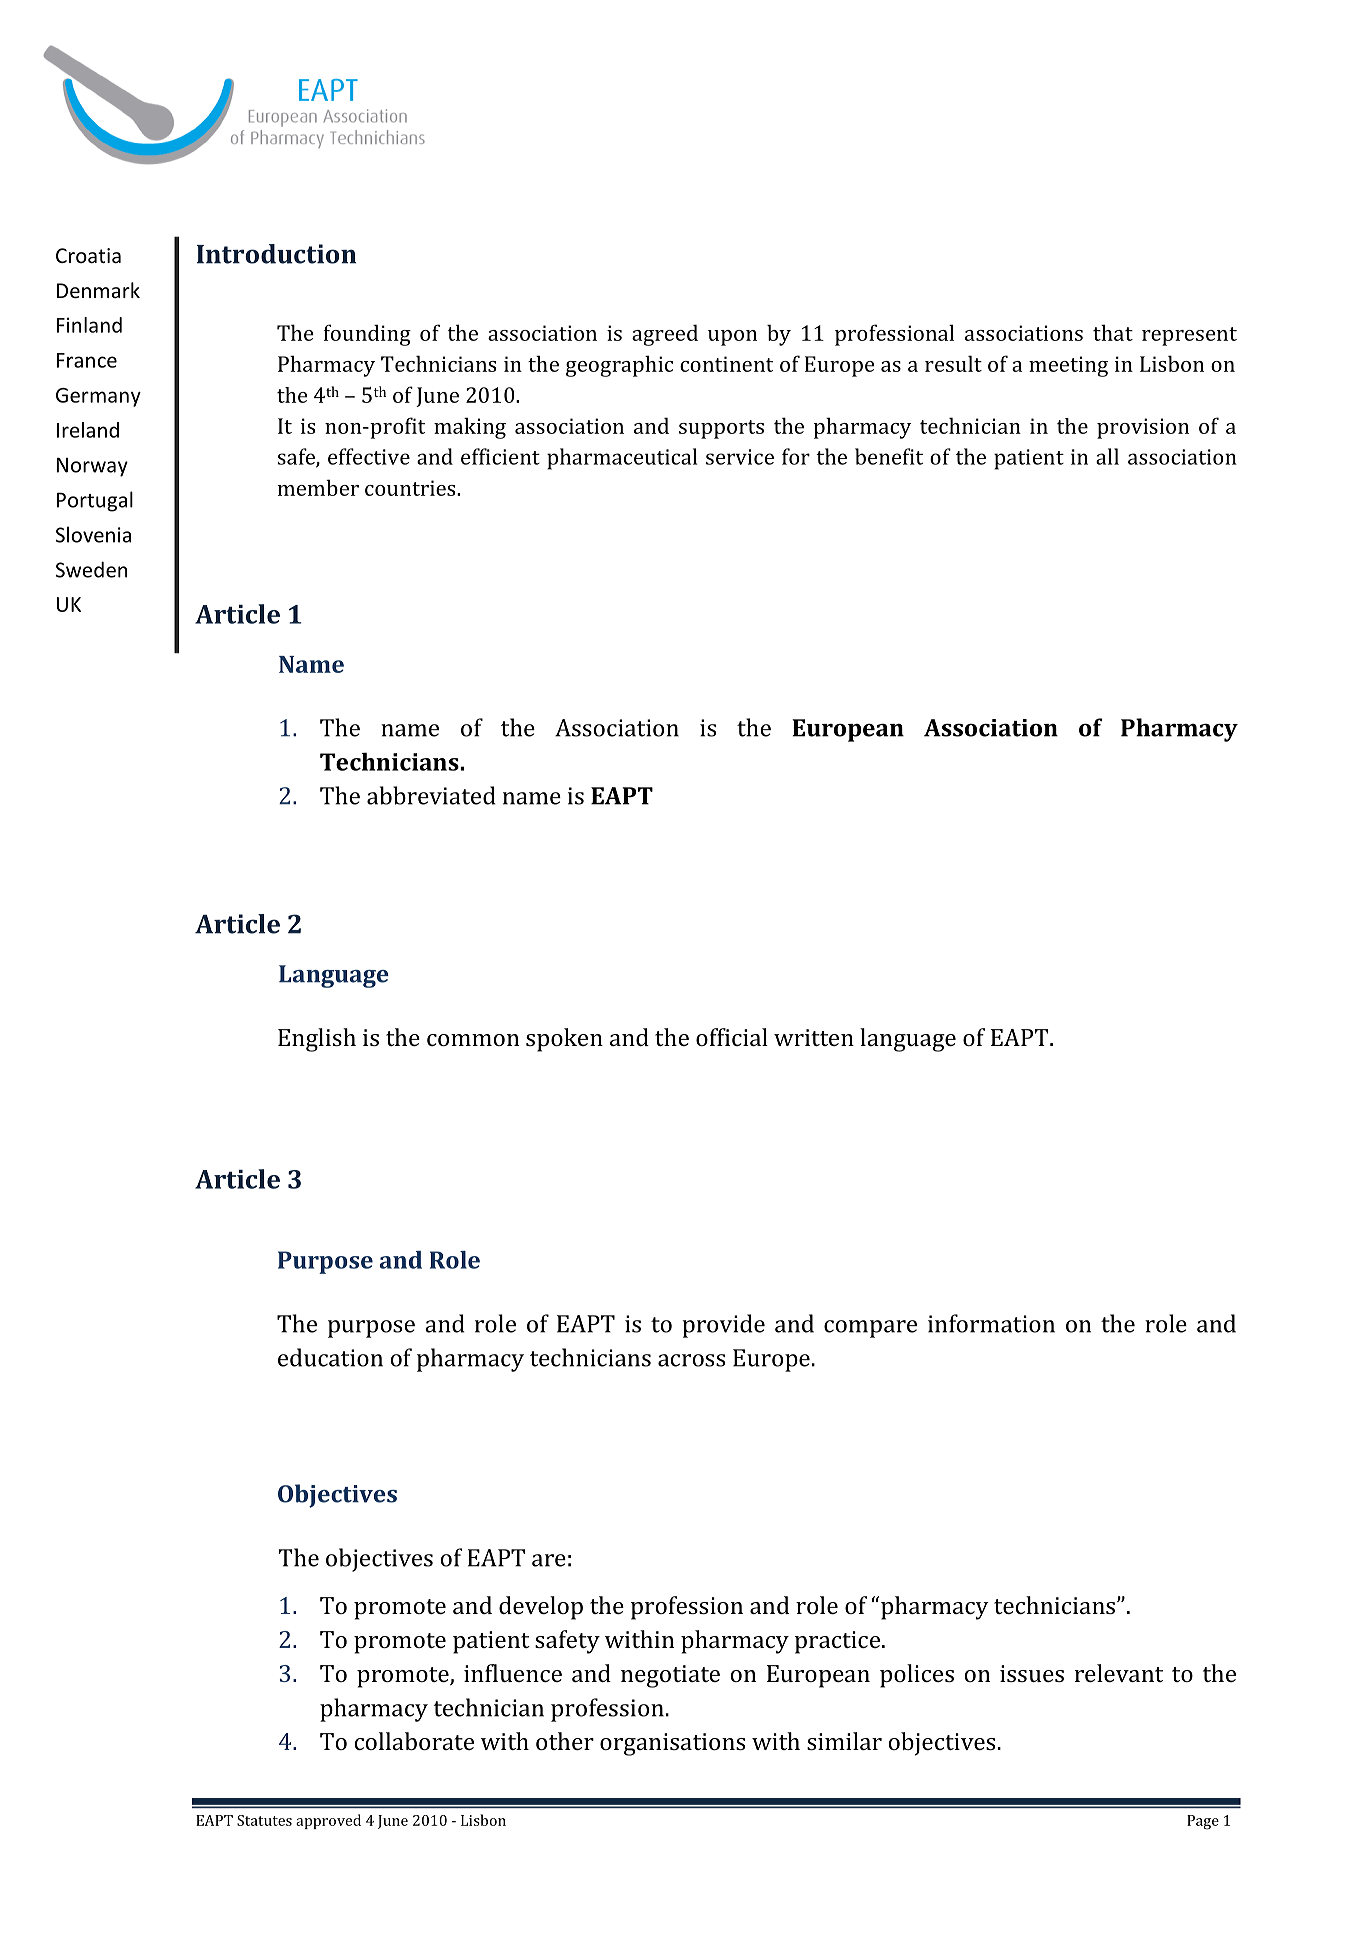 The height and width of the screenshot is (1933, 1367). What do you see at coordinates (330, 1357) in the screenshot?
I see `education` at bounding box center [330, 1357].
